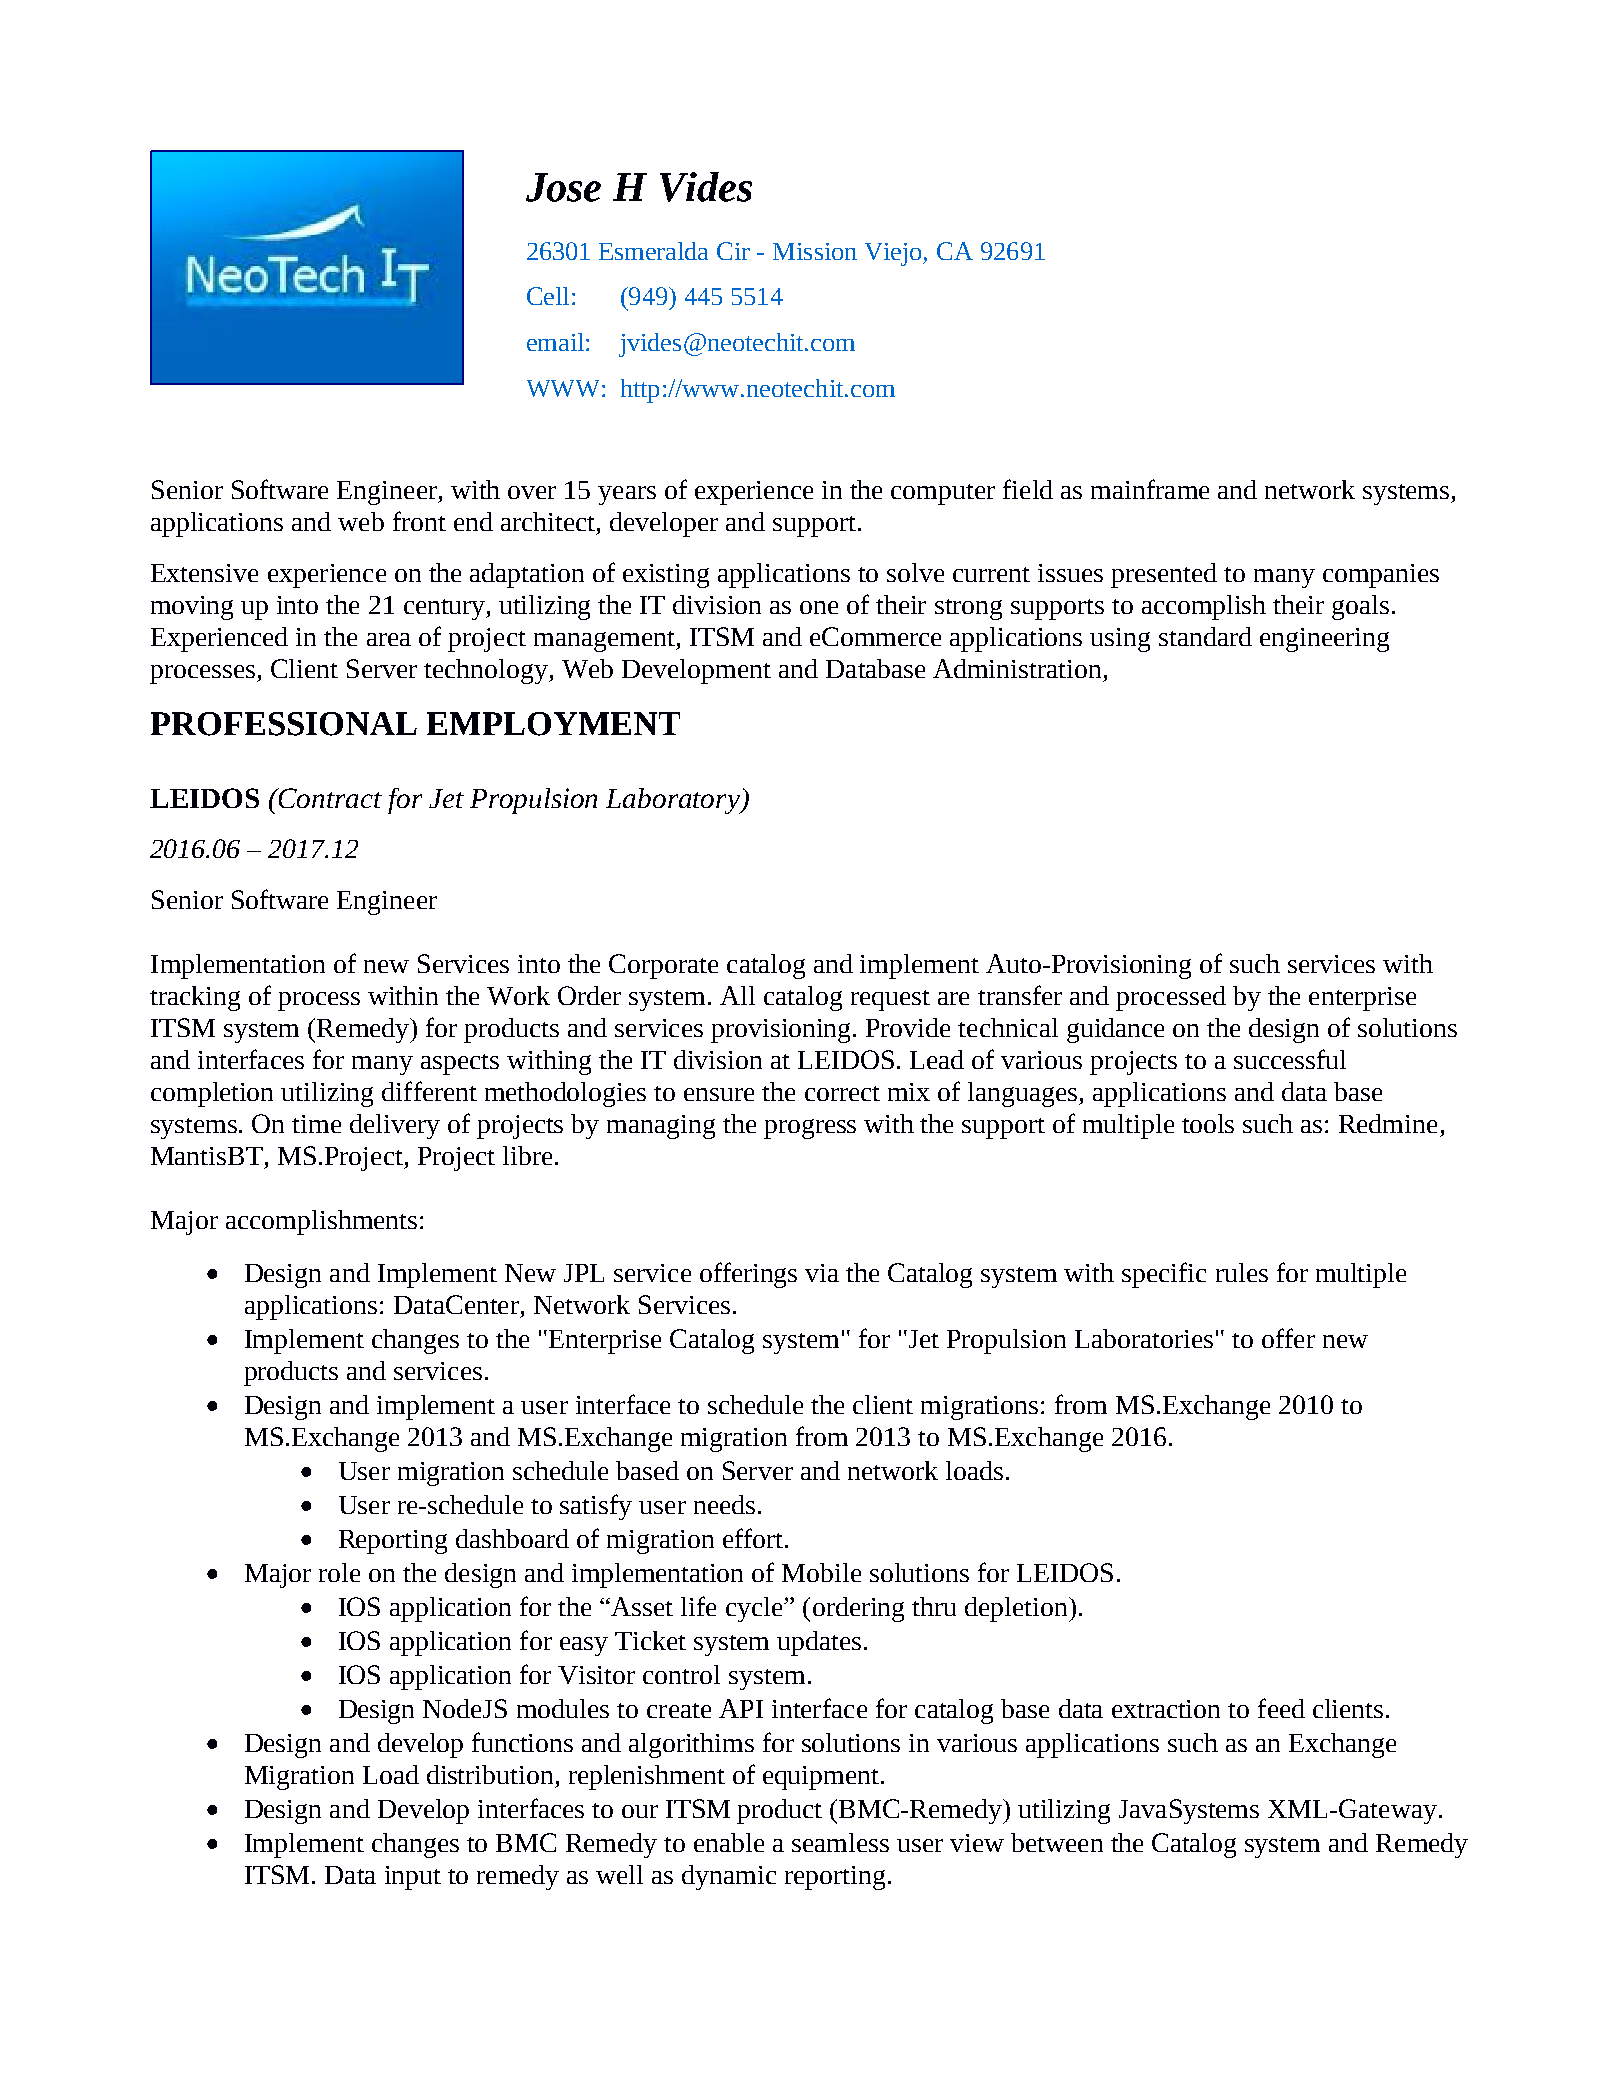  Describe the element at coordinates (737, 995) in the screenshot. I see `All` at that location.
